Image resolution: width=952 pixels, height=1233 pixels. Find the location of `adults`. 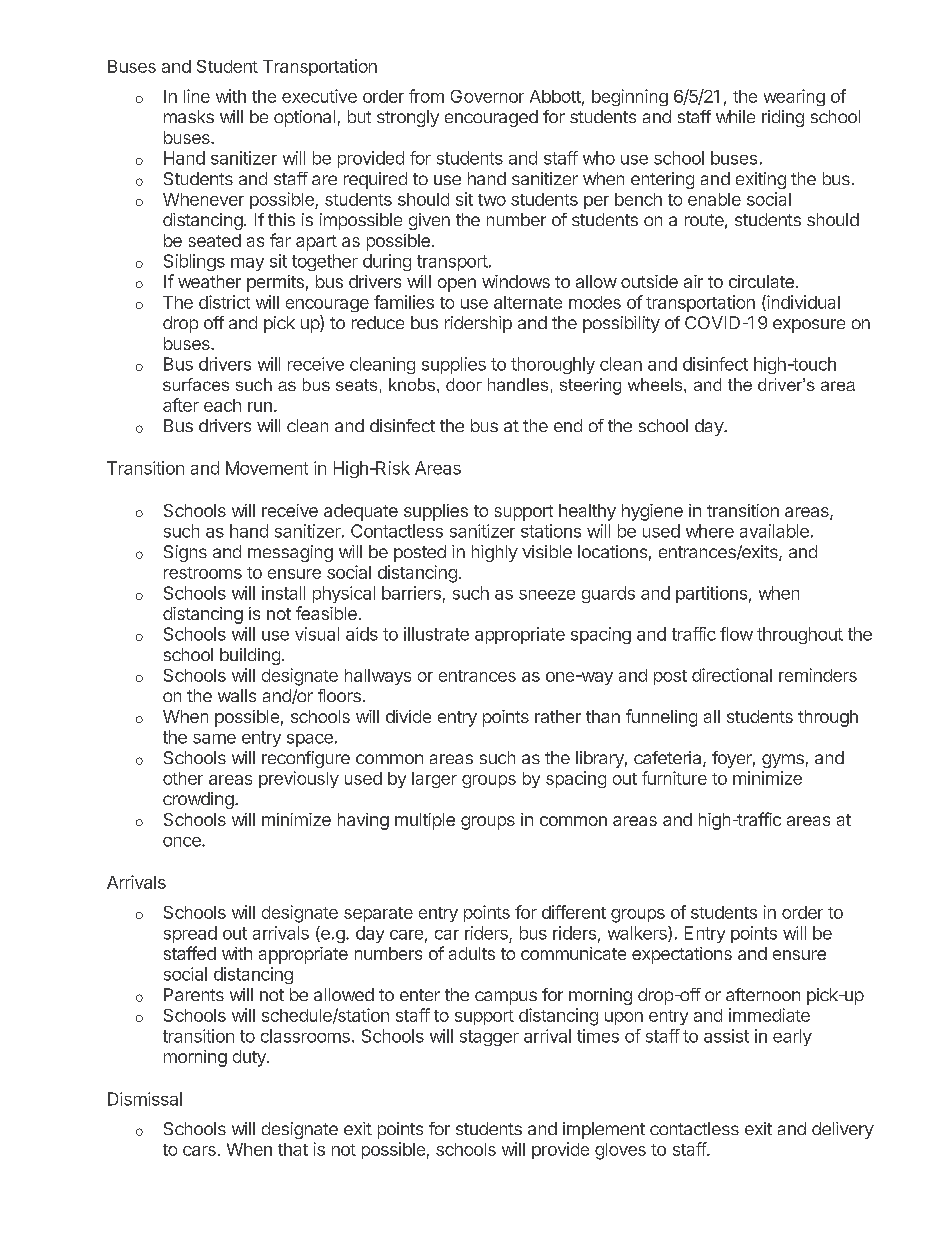

adults is located at coordinates (472, 953).
